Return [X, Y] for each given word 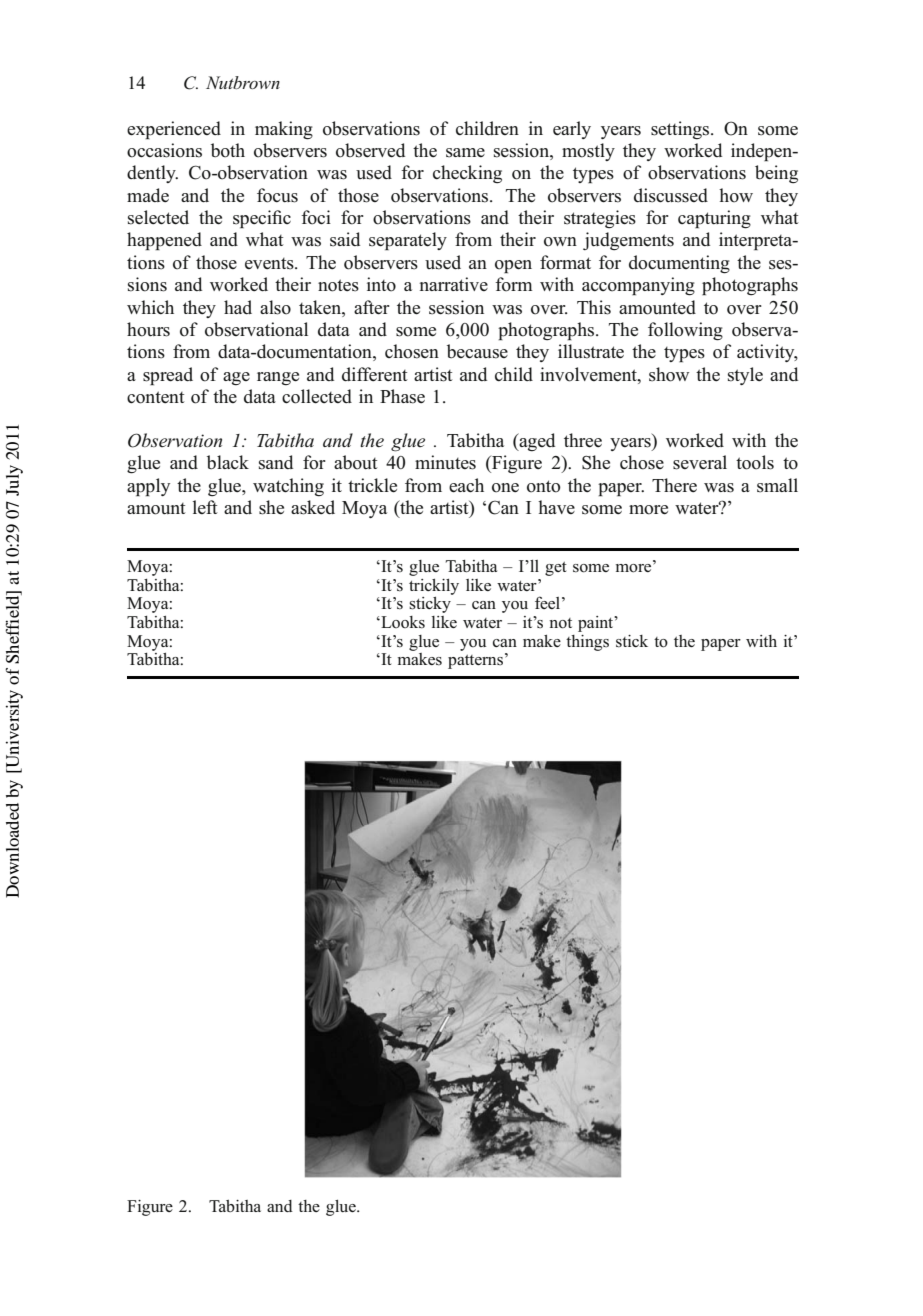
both [228, 150]
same [465, 153]
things [587, 643]
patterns [475, 662]
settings [681, 130]
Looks [402, 622]
